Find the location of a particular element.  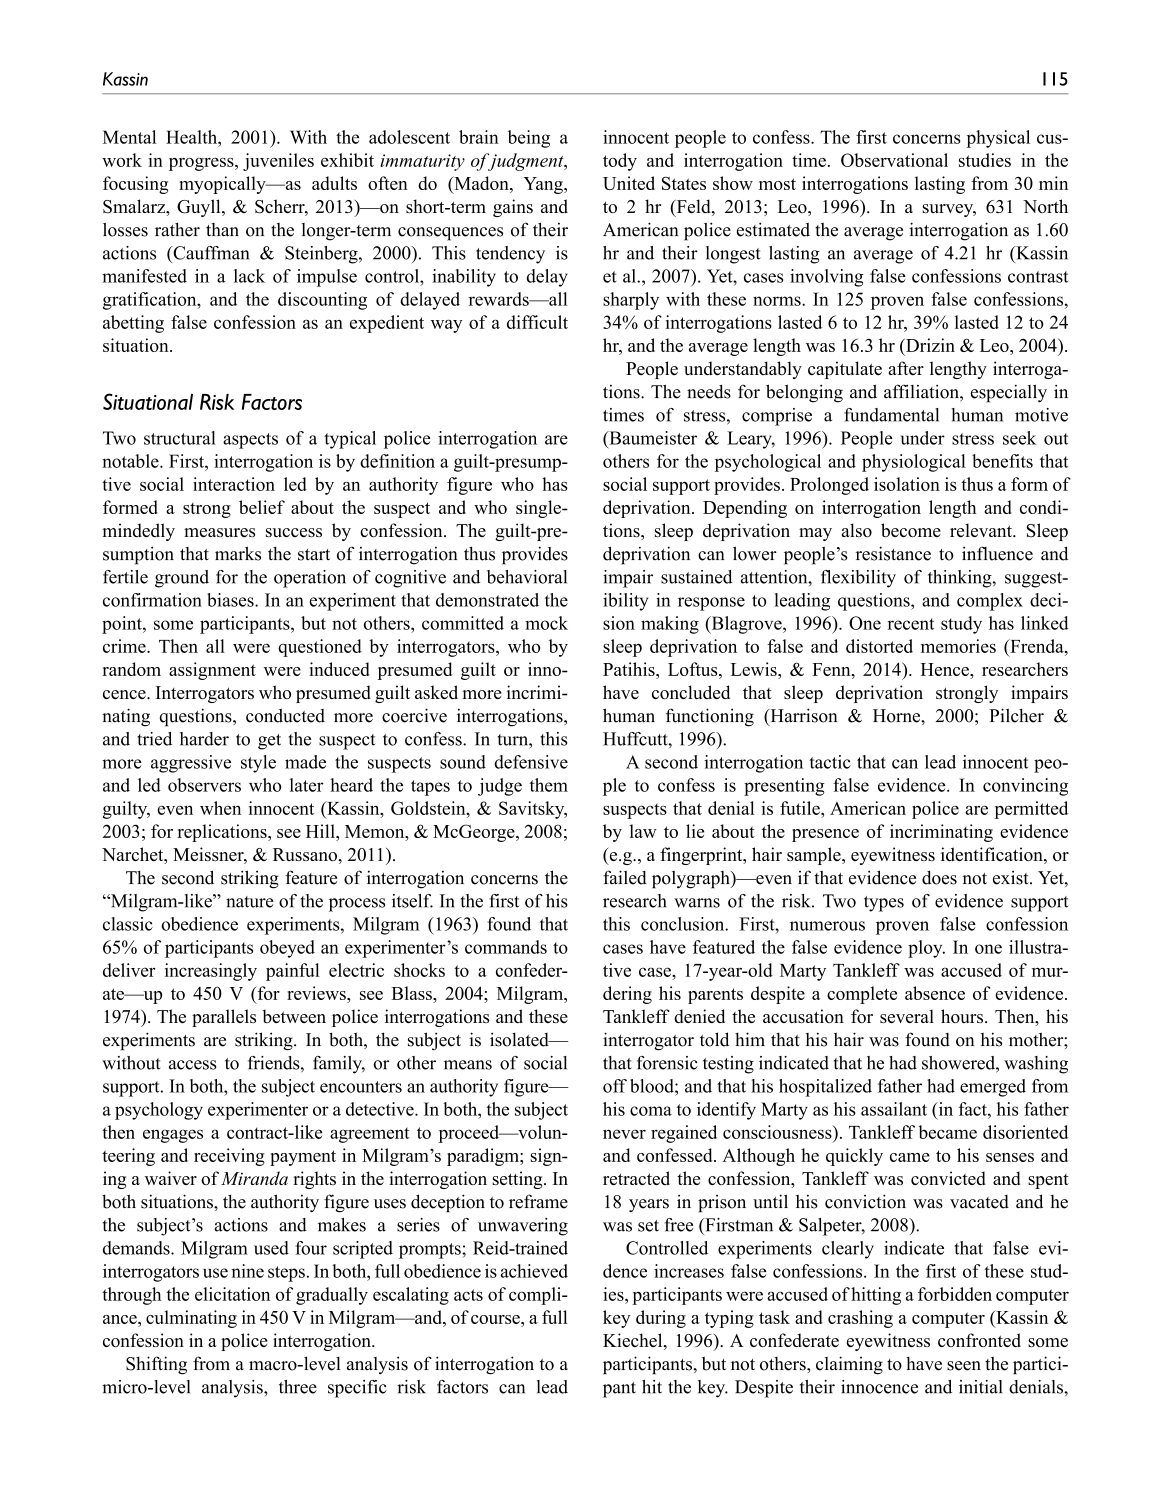

physiological is located at coordinates (914, 463).
